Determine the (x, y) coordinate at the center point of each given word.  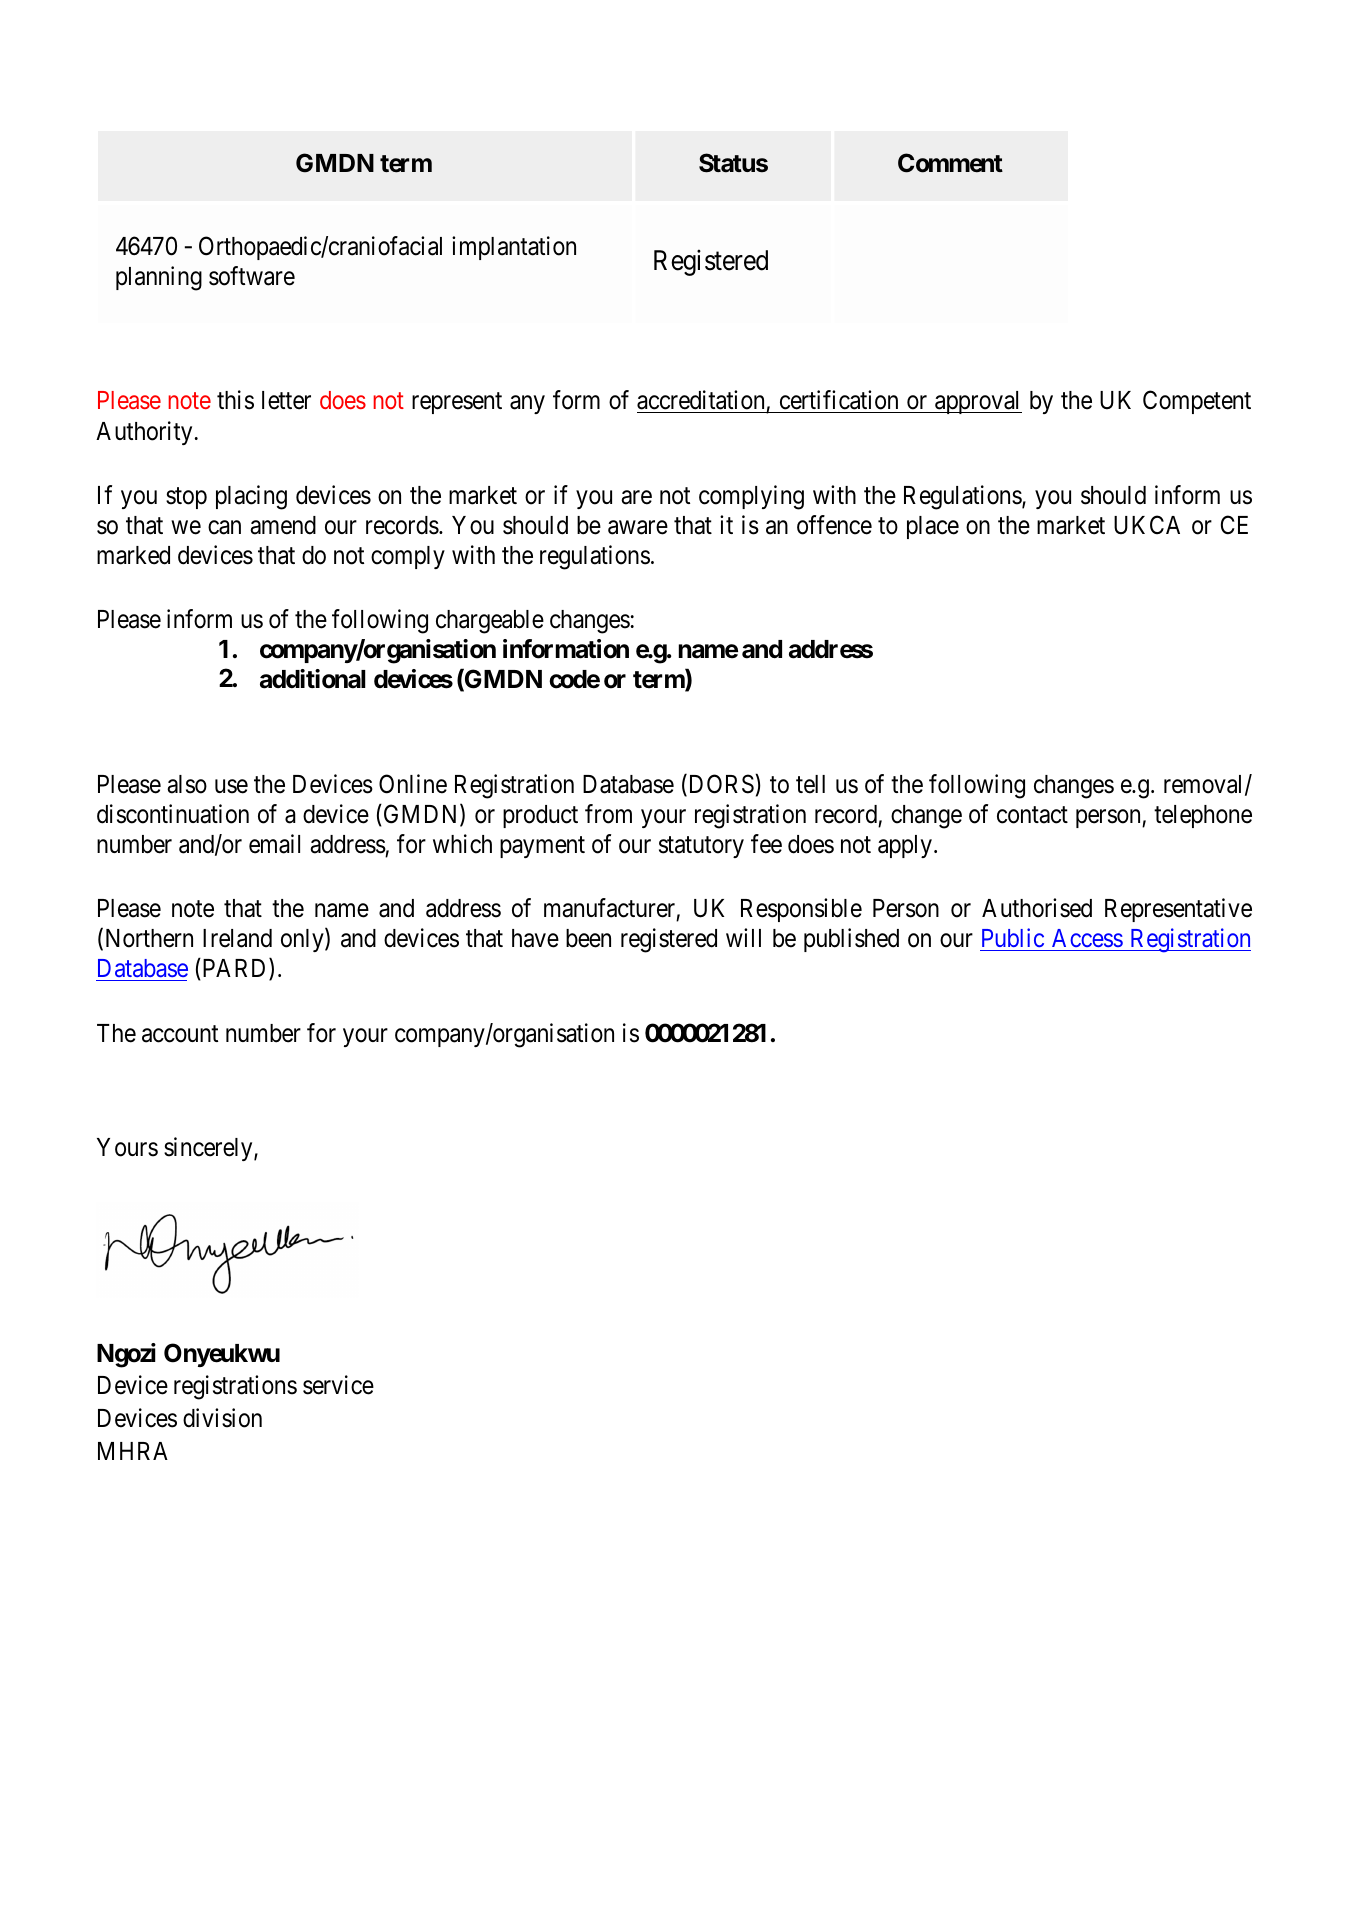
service (338, 1385)
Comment (950, 163)
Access (1086, 940)
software (252, 276)
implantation (514, 248)
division (222, 1418)
